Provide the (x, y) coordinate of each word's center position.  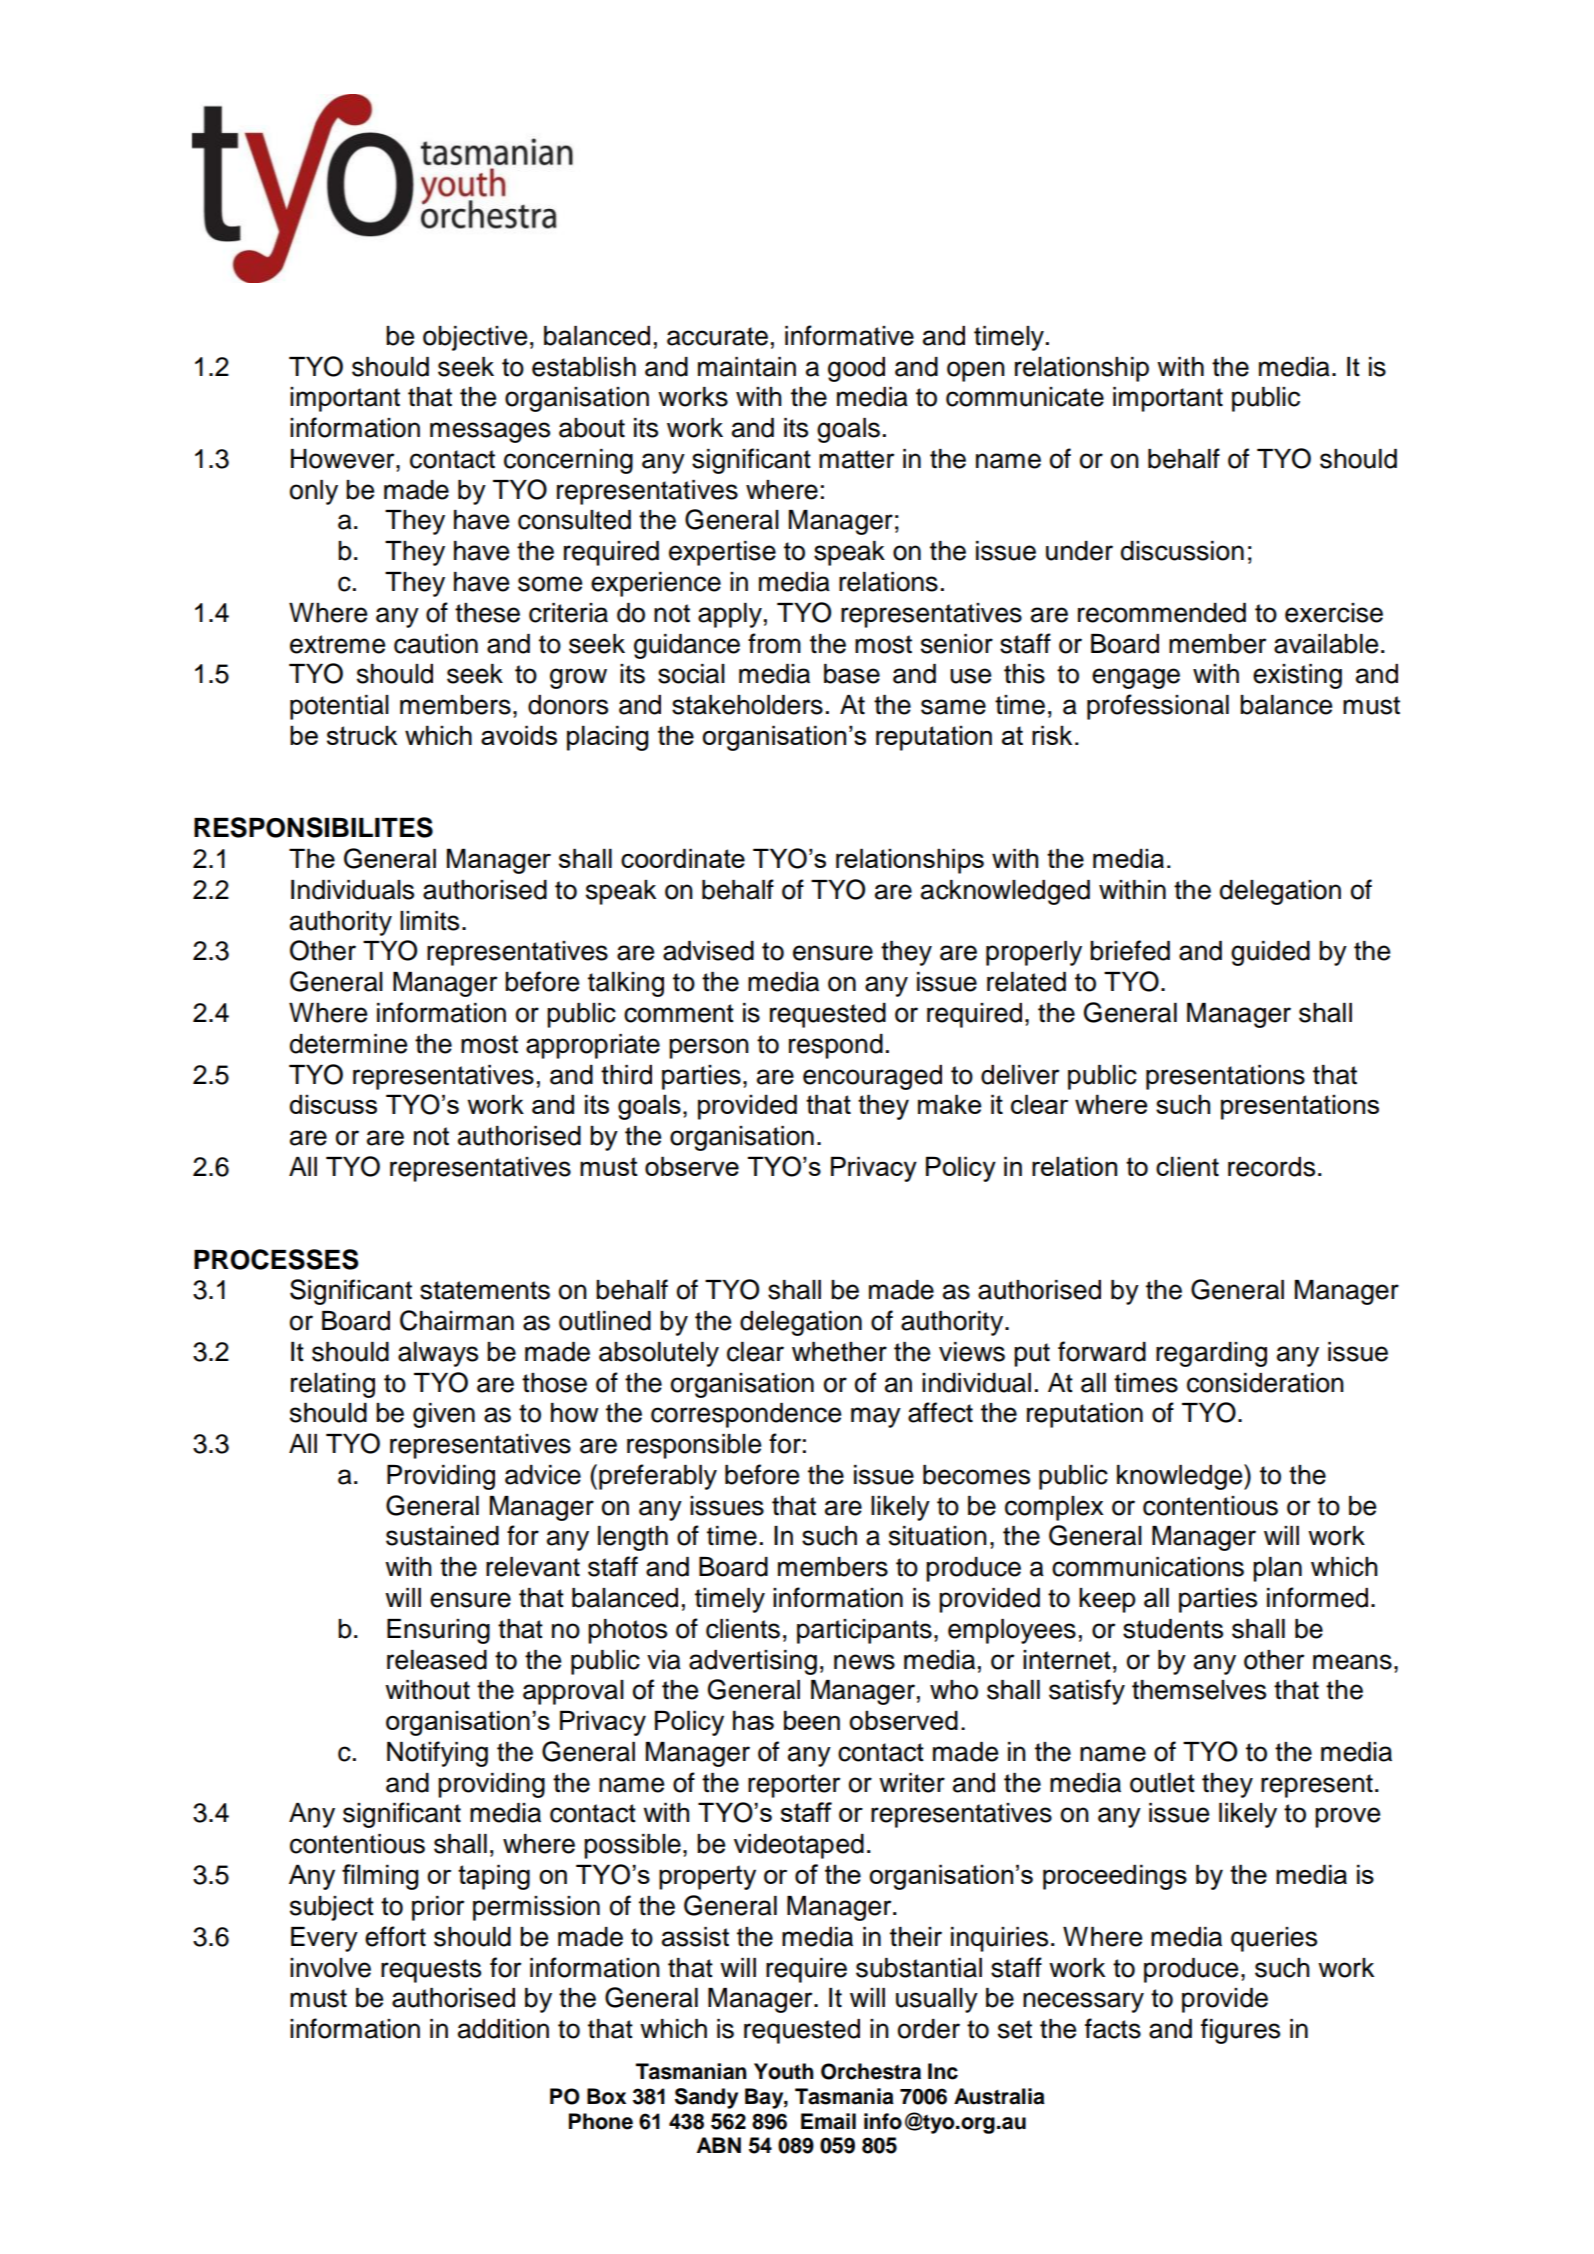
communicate (1025, 397)
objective (475, 338)
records (1271, 1167)
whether (839, 1352)
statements (485, 1290)
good (856, 369)
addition (503, 2029)
